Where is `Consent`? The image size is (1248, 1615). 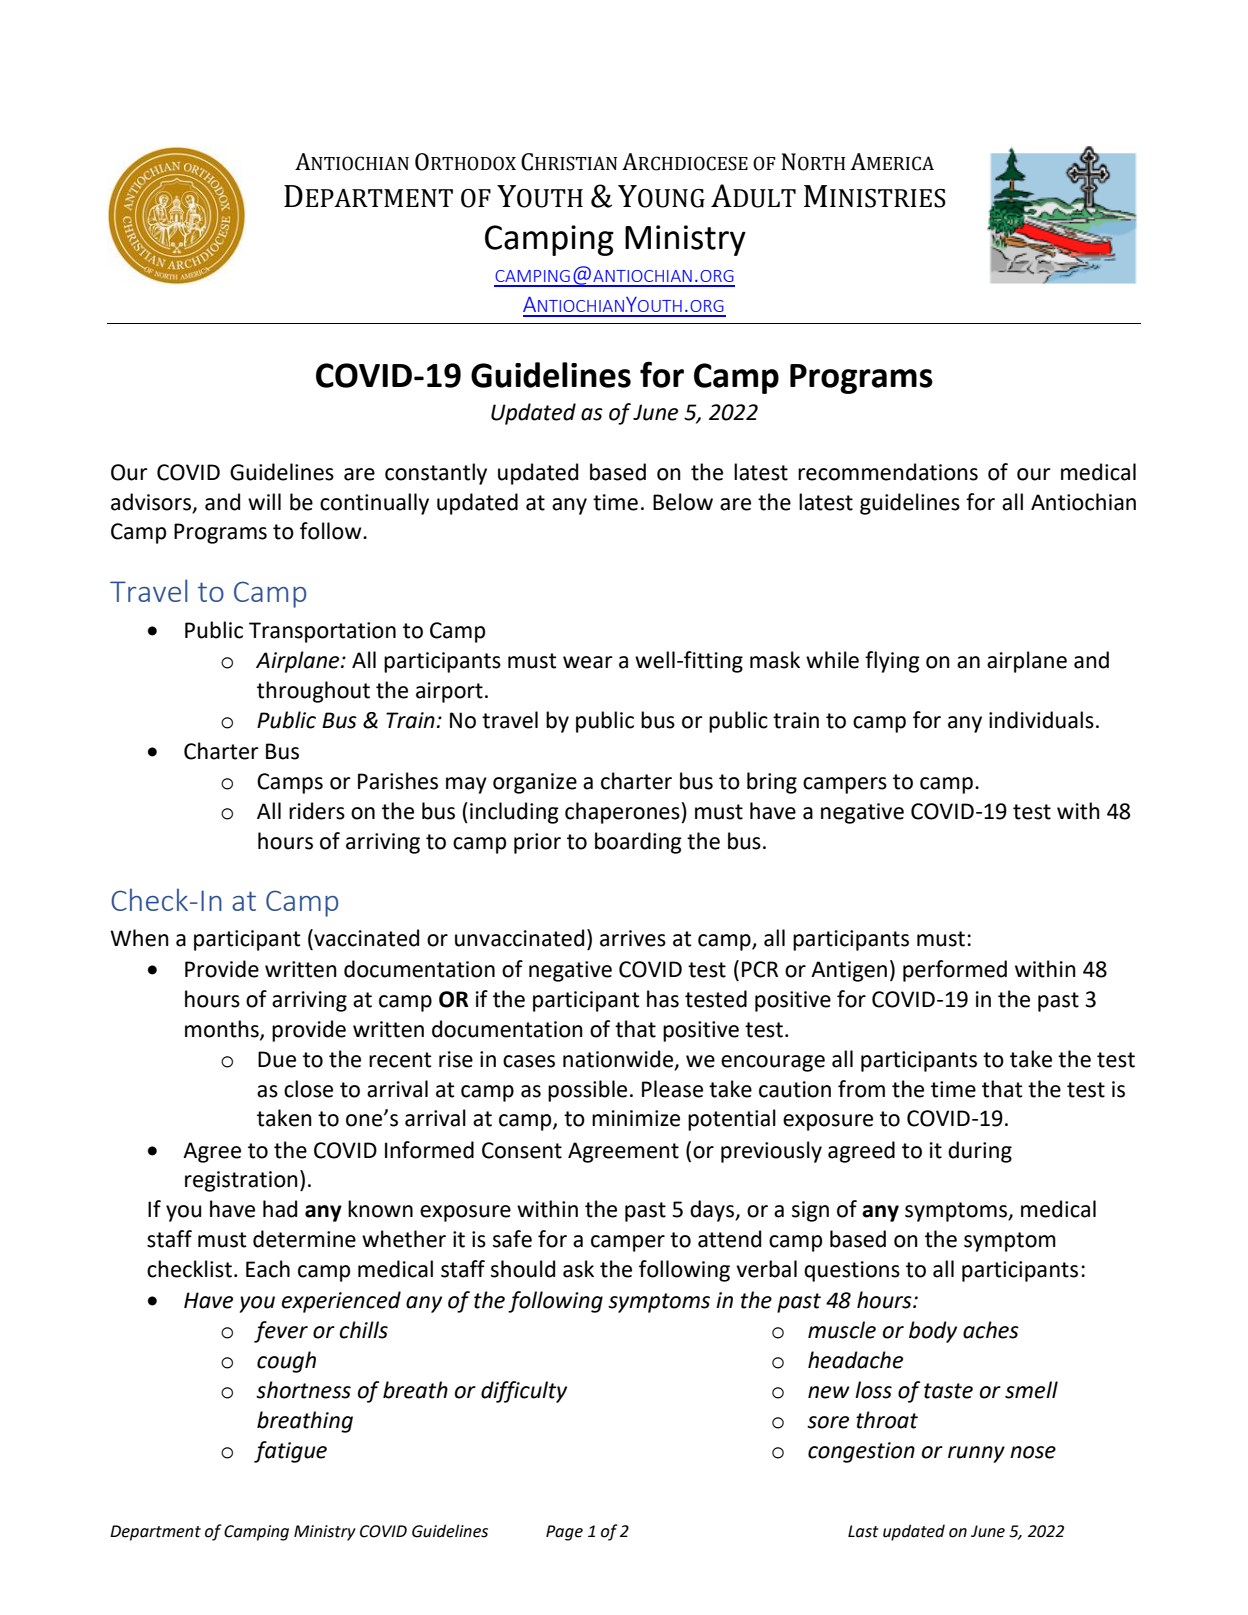
Consent is located at coordinates (522, 1150).
